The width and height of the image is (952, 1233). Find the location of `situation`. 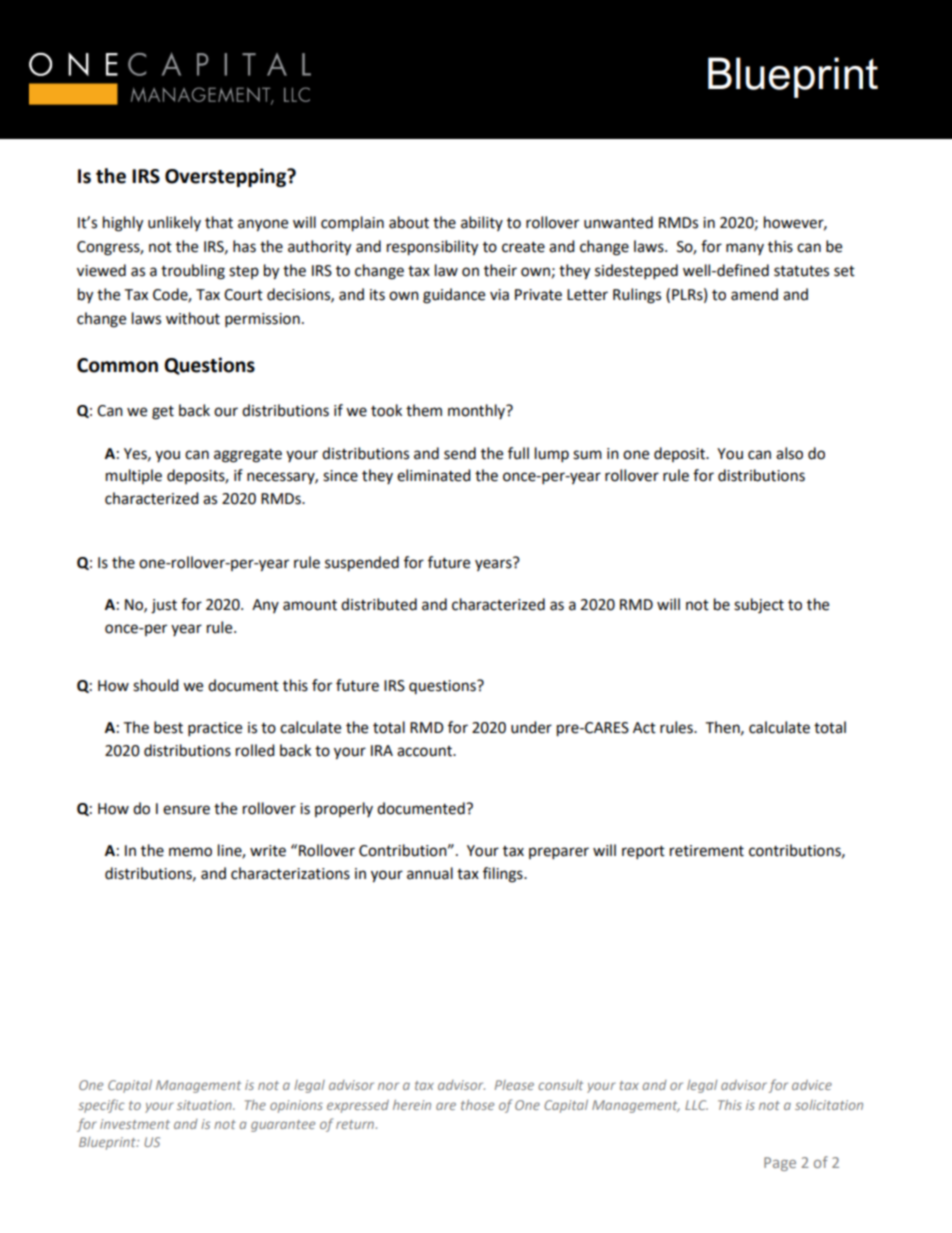

situation is located at coordinates (205, 1105).
